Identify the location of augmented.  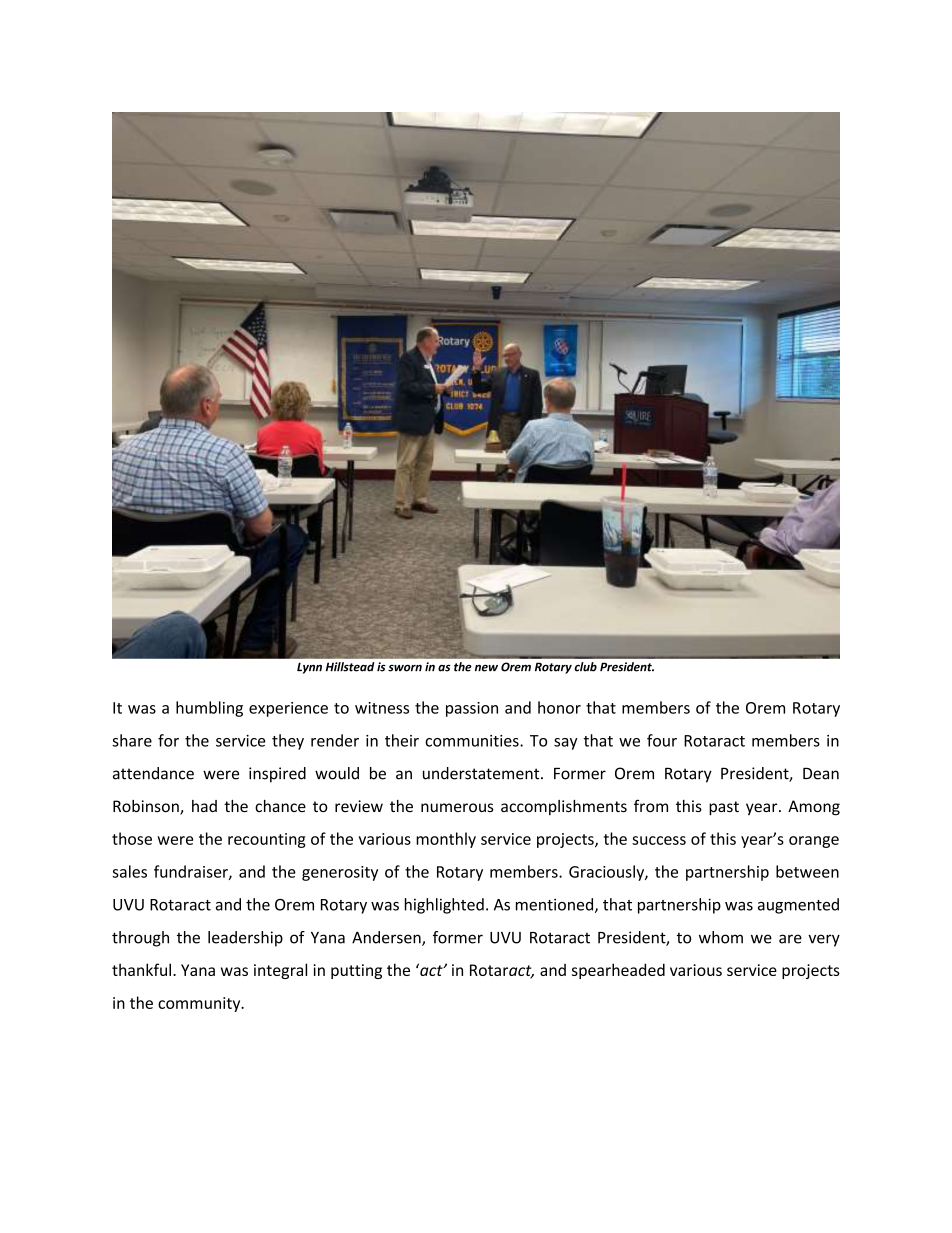
(798, 906).
